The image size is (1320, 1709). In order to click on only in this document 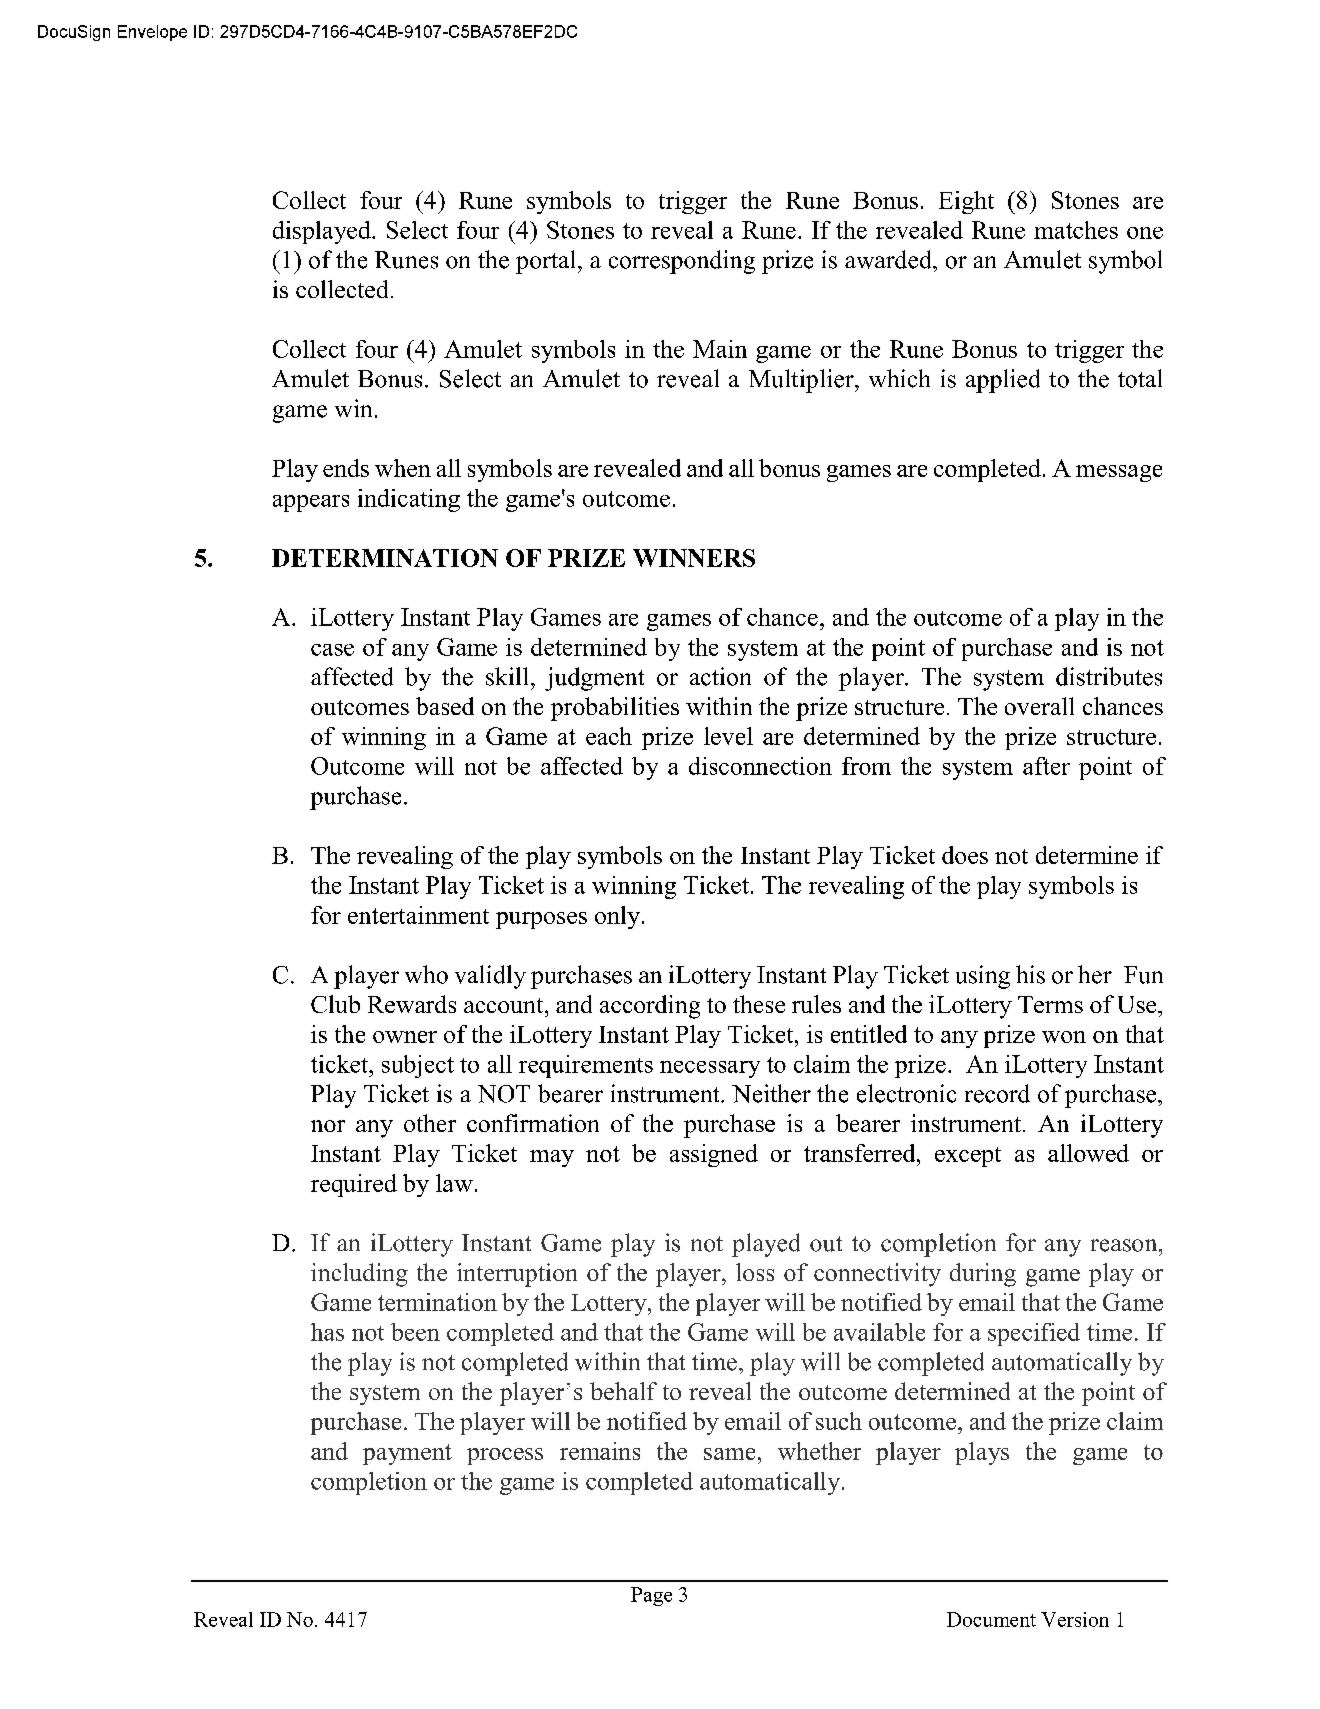, I will do `click(619, 917)`.
